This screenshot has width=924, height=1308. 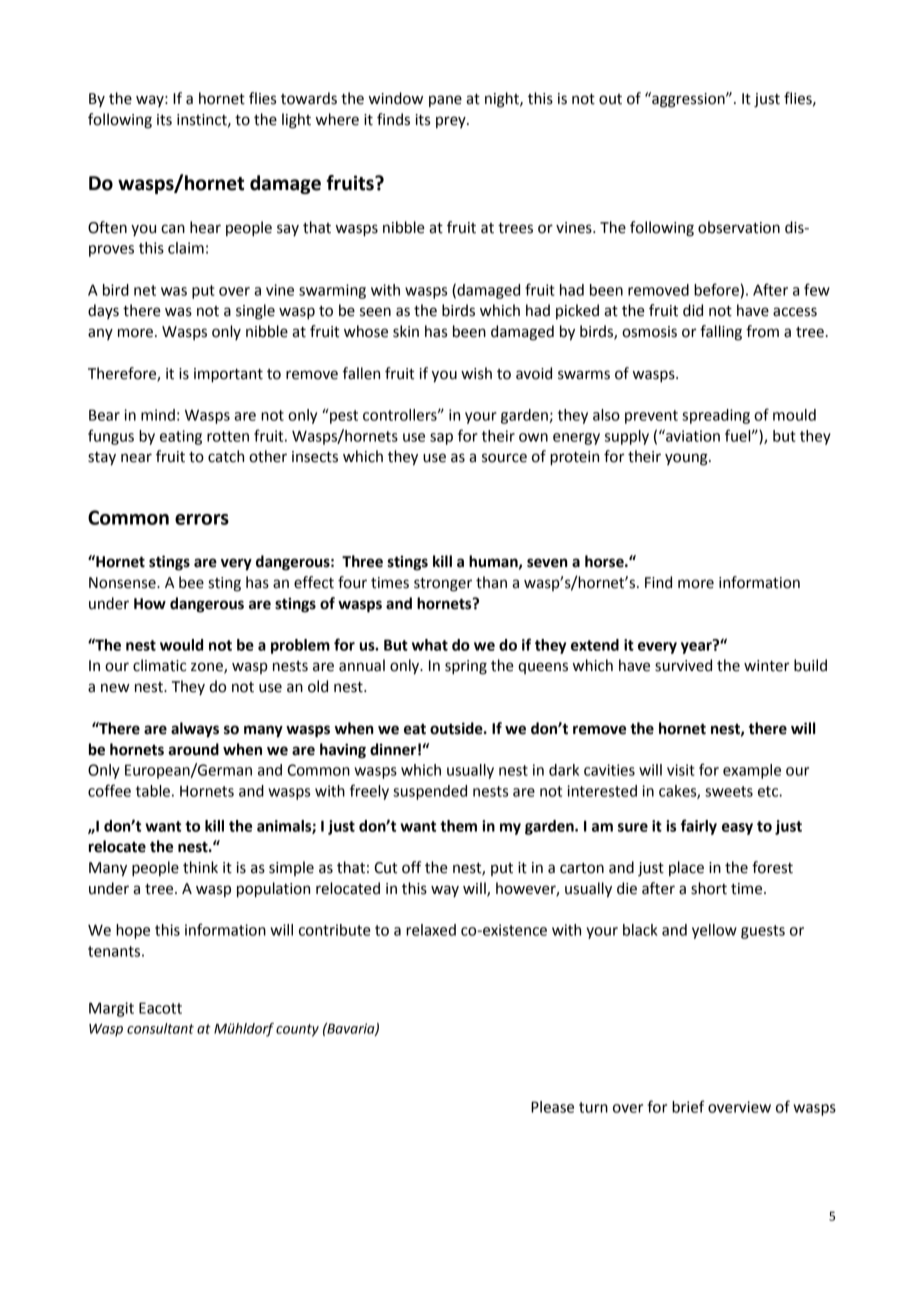 I want to click on stronger, so click(x=443, y=585).
